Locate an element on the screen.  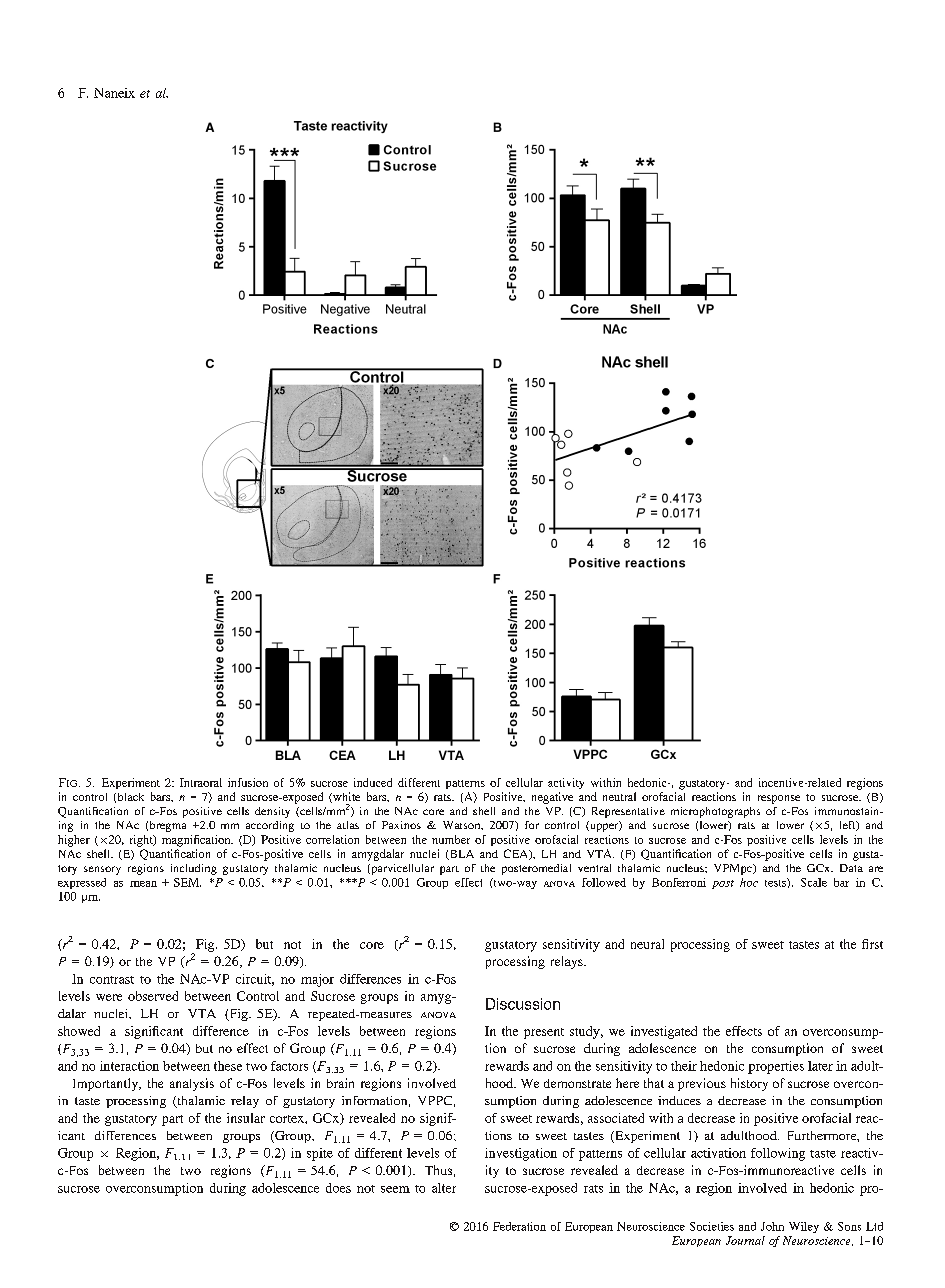
John is located at coordinates (772, 1226).
